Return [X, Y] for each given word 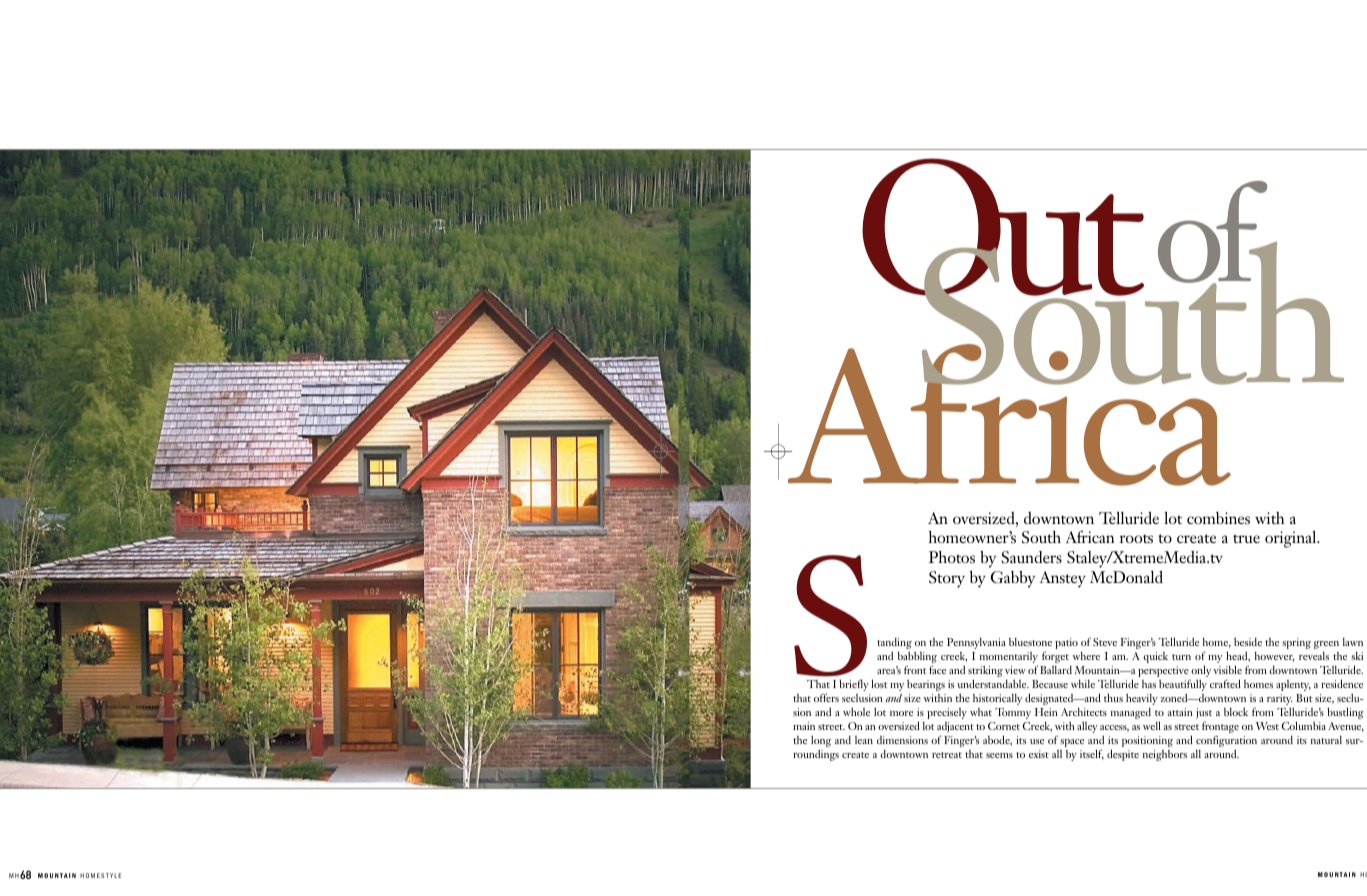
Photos [952, 557]
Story [947, 579]
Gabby [1013, 579]
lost [879, 683]
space [1072, 743]
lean [864, 740]
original [1292, 539]
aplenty [1293, 685]
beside [1248, 642]
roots [1136, 538]
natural [1326, 740]
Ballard [1056, 670]
